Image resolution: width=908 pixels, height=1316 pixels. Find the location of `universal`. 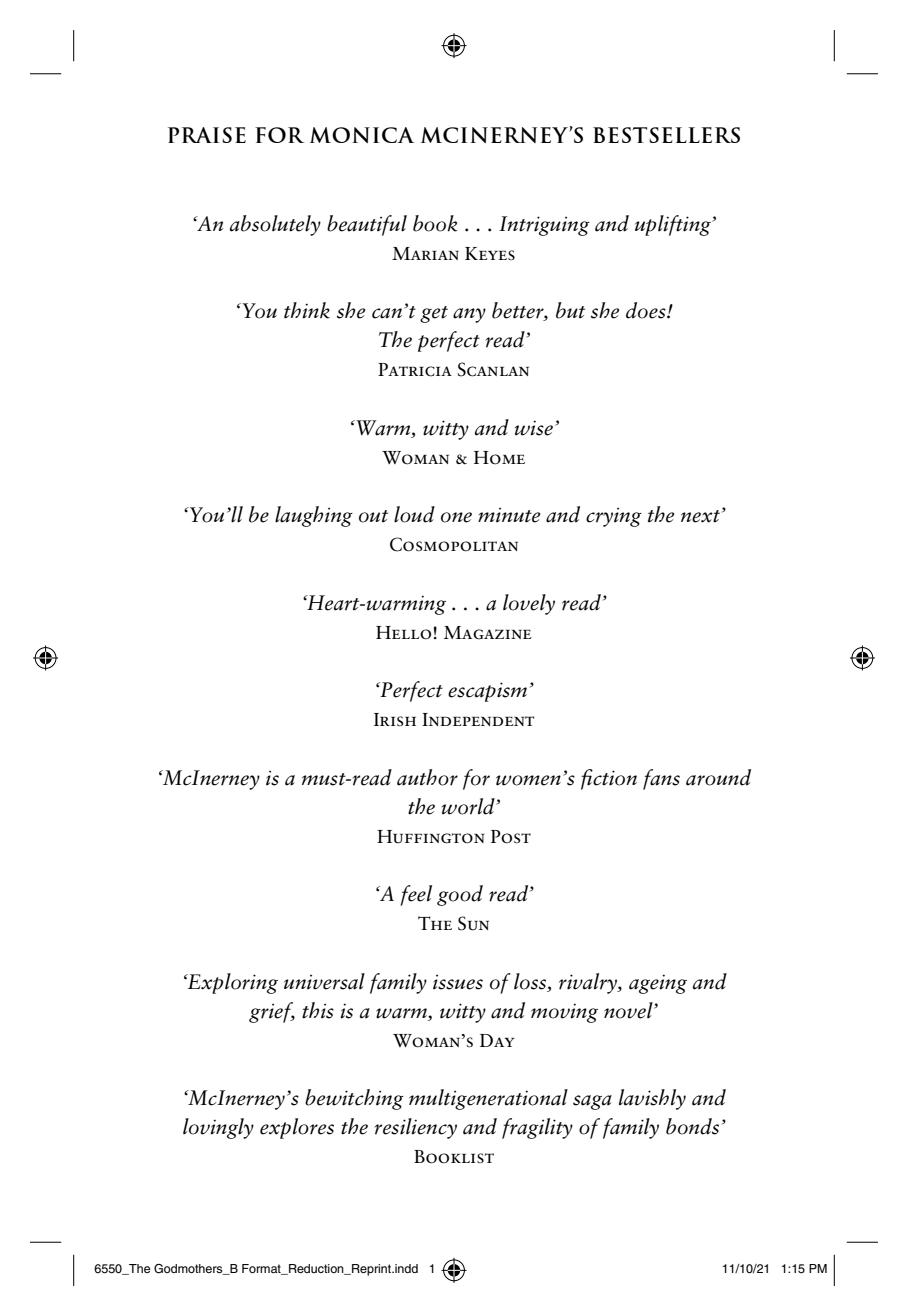

universal is located at coordinates (324, 981).
